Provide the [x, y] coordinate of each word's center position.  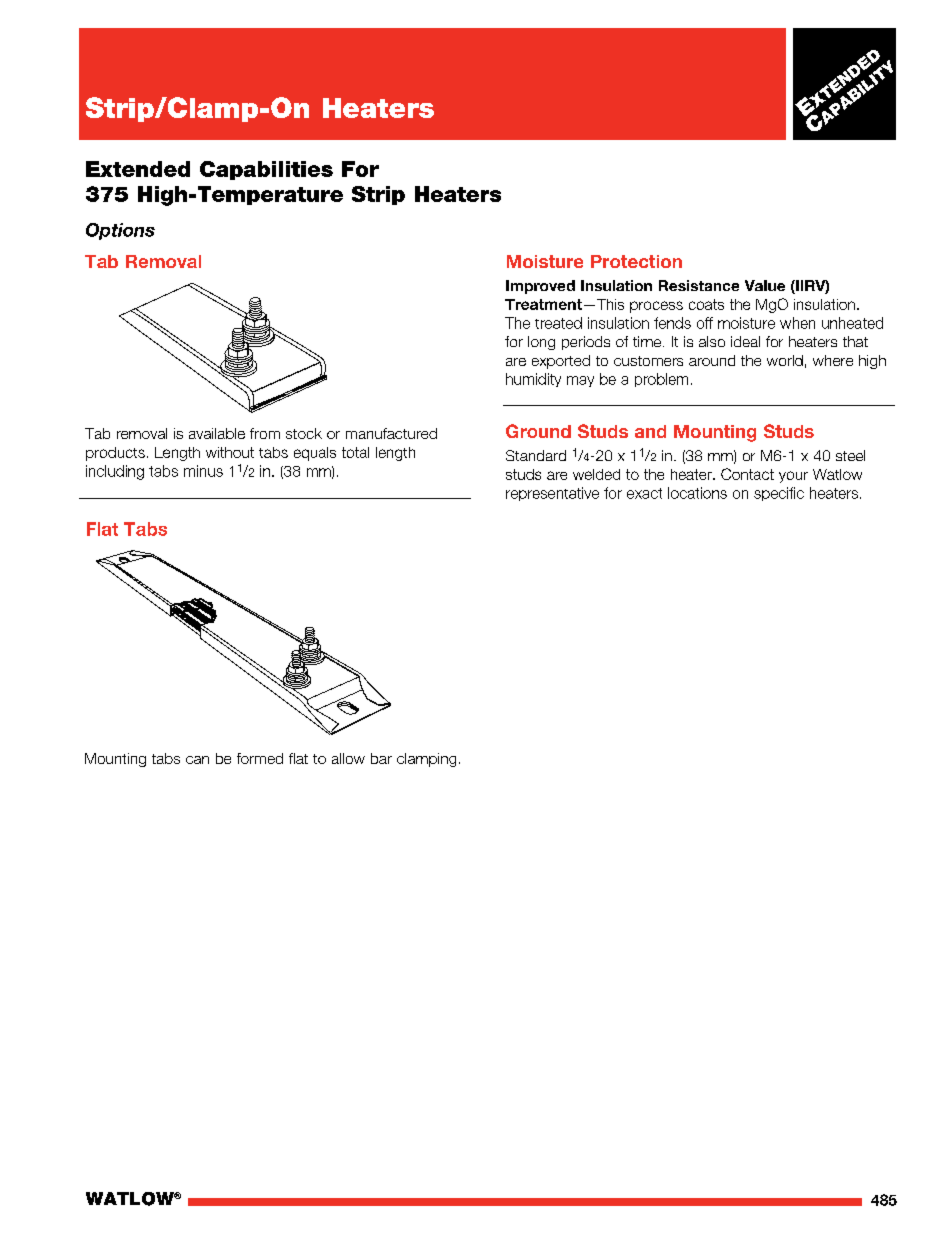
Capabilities [266, 170]
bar [381, 758]
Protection [636, 261]
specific [779, 494]
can [197, 760]
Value [765, 285]
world [785, 360]
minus [203, 471]
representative [552, 494]
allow [348, 758]
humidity [533, 380]
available [217, 433]
